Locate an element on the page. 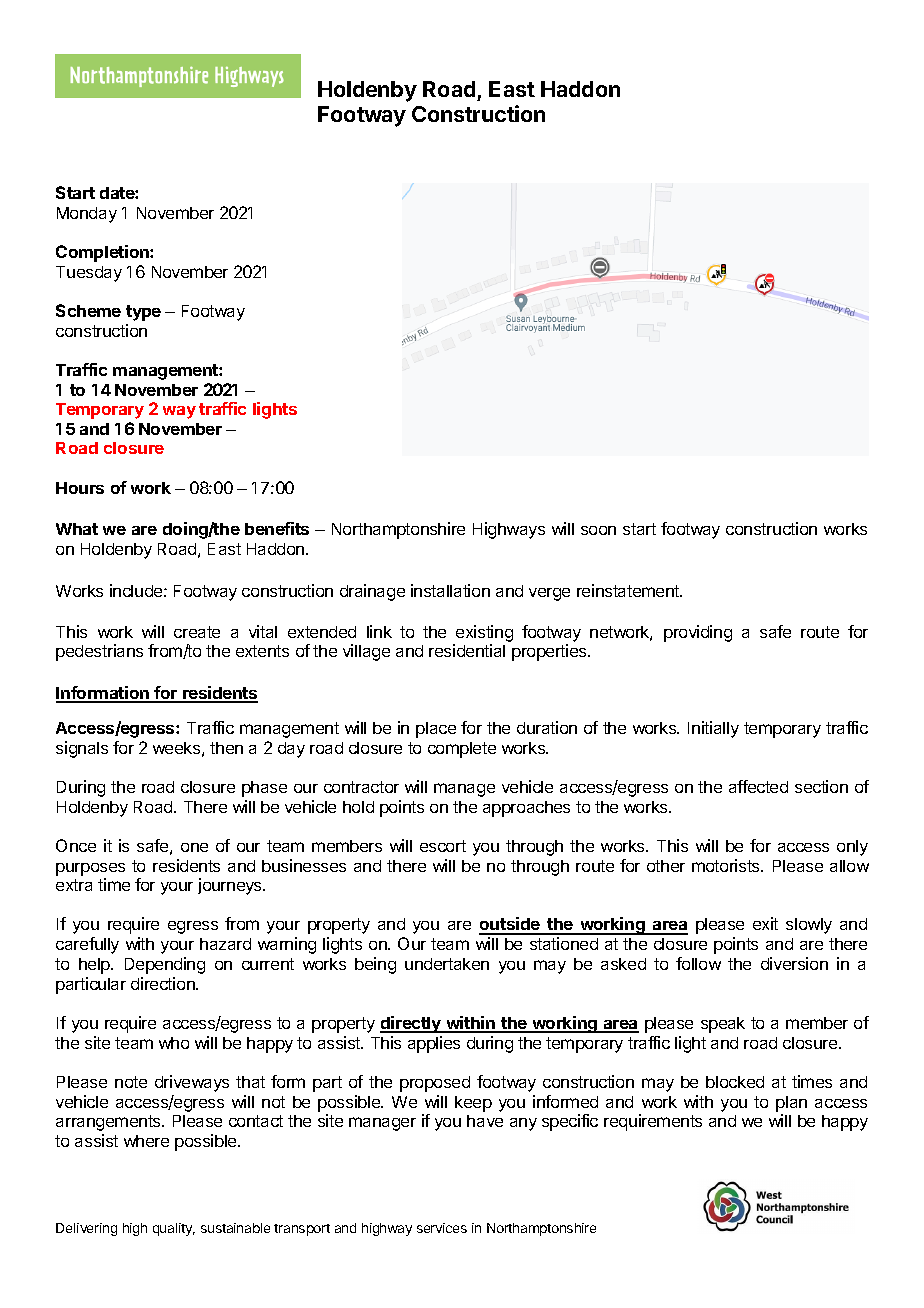 The width and height of the page is (924, 1308). soon is located at coordinates (598, 530).
